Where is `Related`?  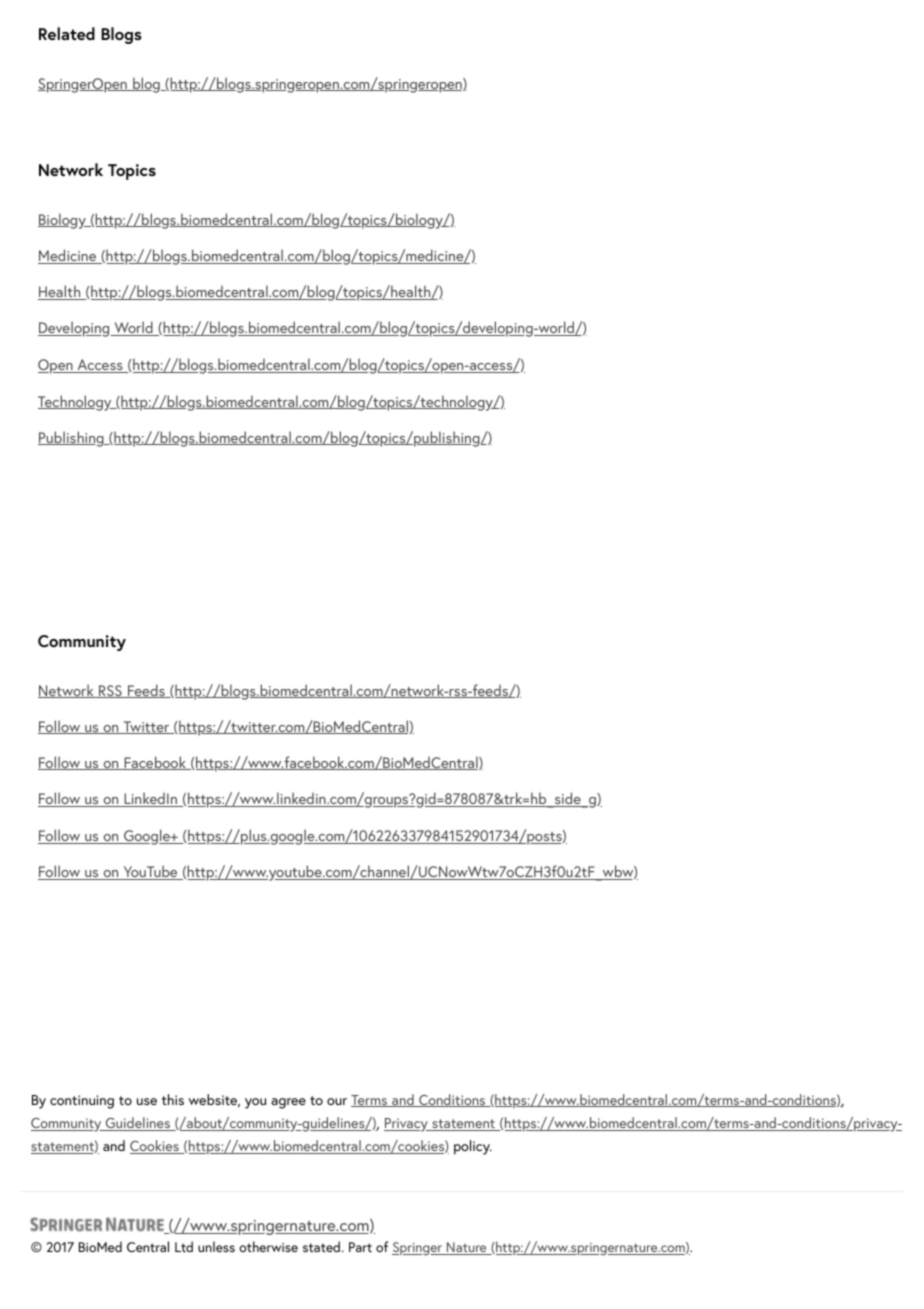 Related is located at coordinates (67, 33).
